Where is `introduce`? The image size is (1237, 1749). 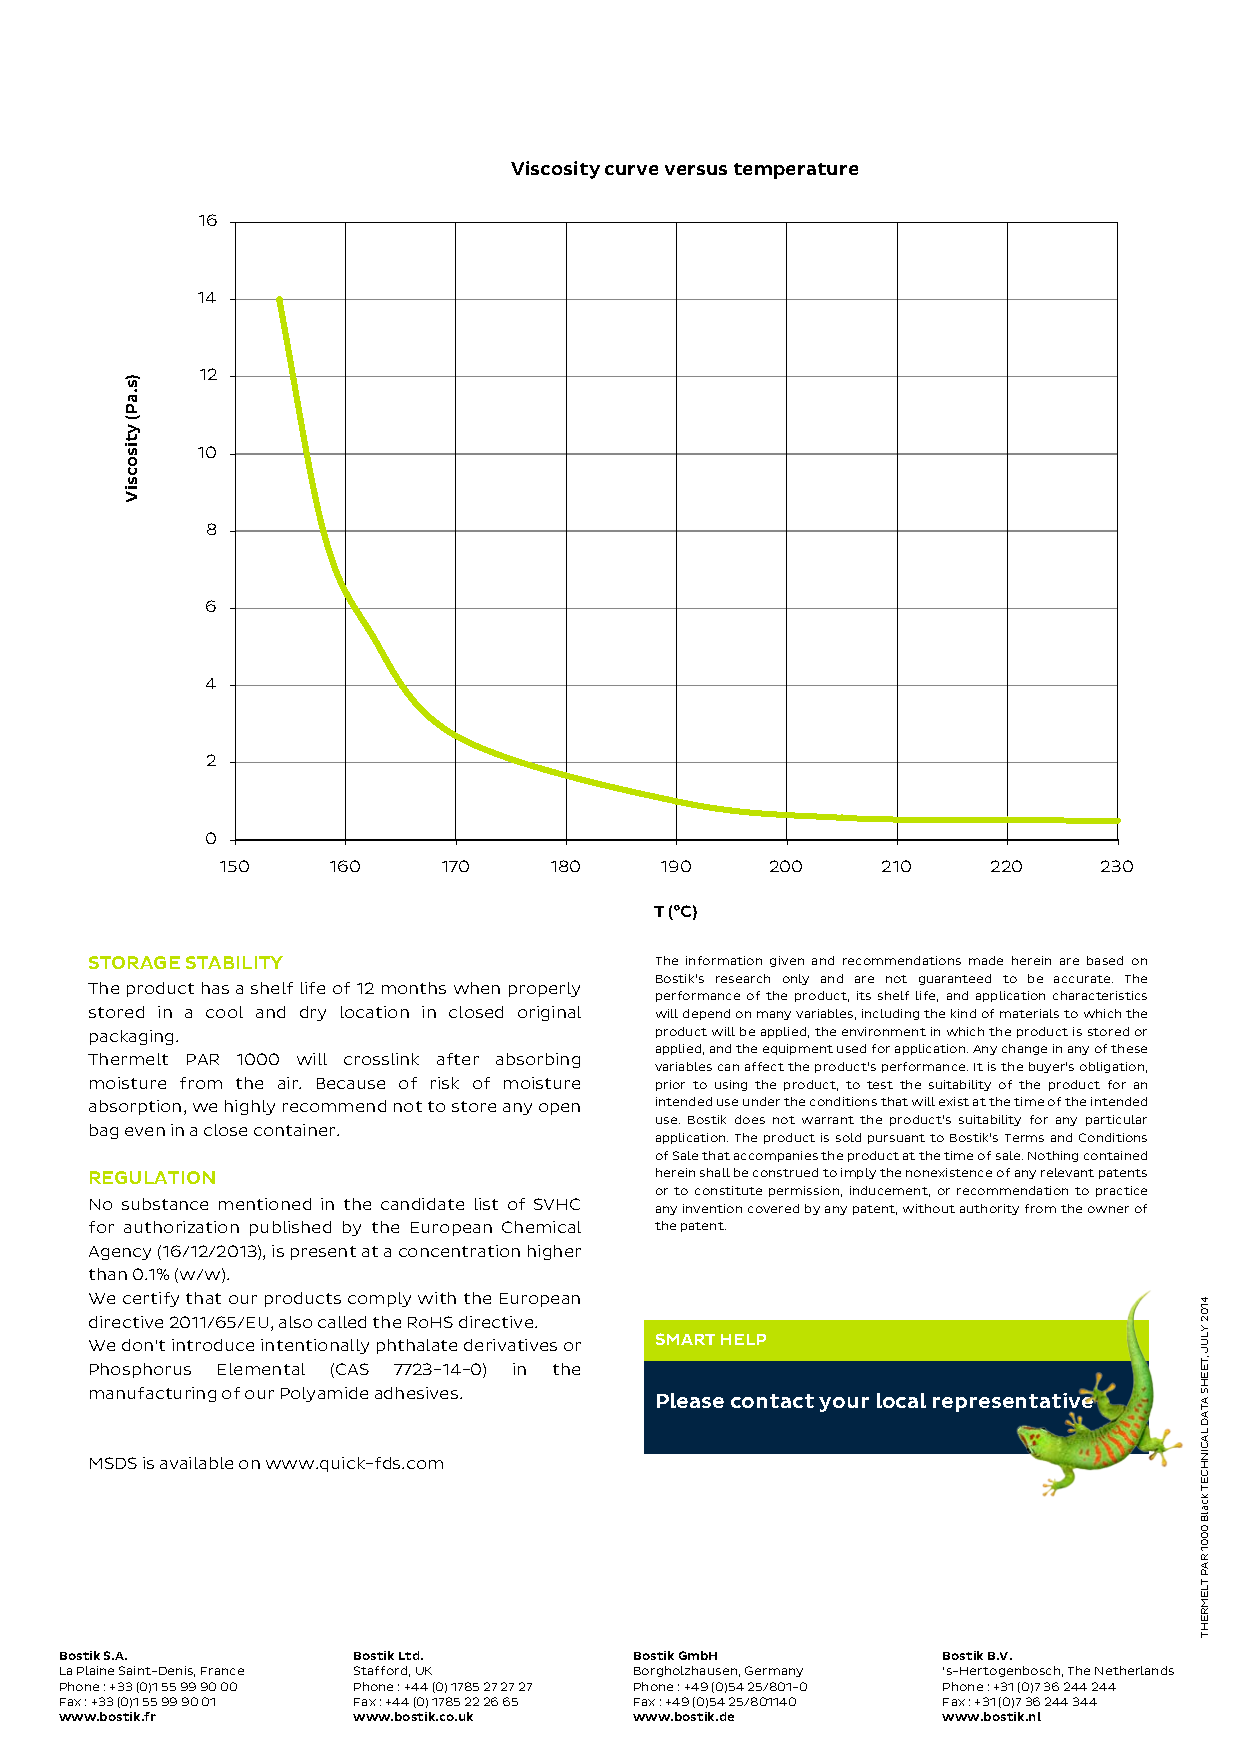 introduce is located at coordinates (213, 1345).
